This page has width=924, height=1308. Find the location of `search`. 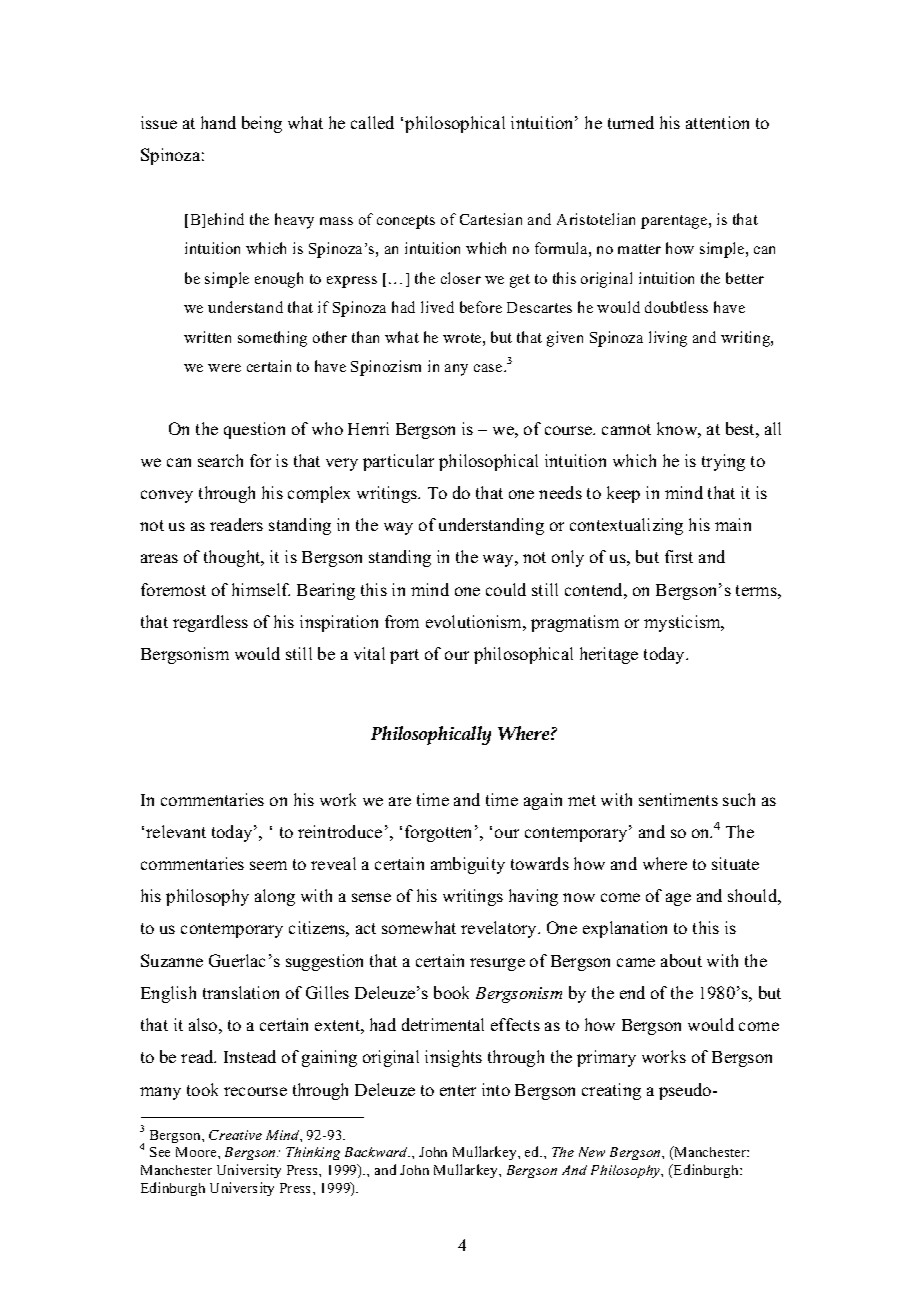

search is located at coordinates (220, 460).
